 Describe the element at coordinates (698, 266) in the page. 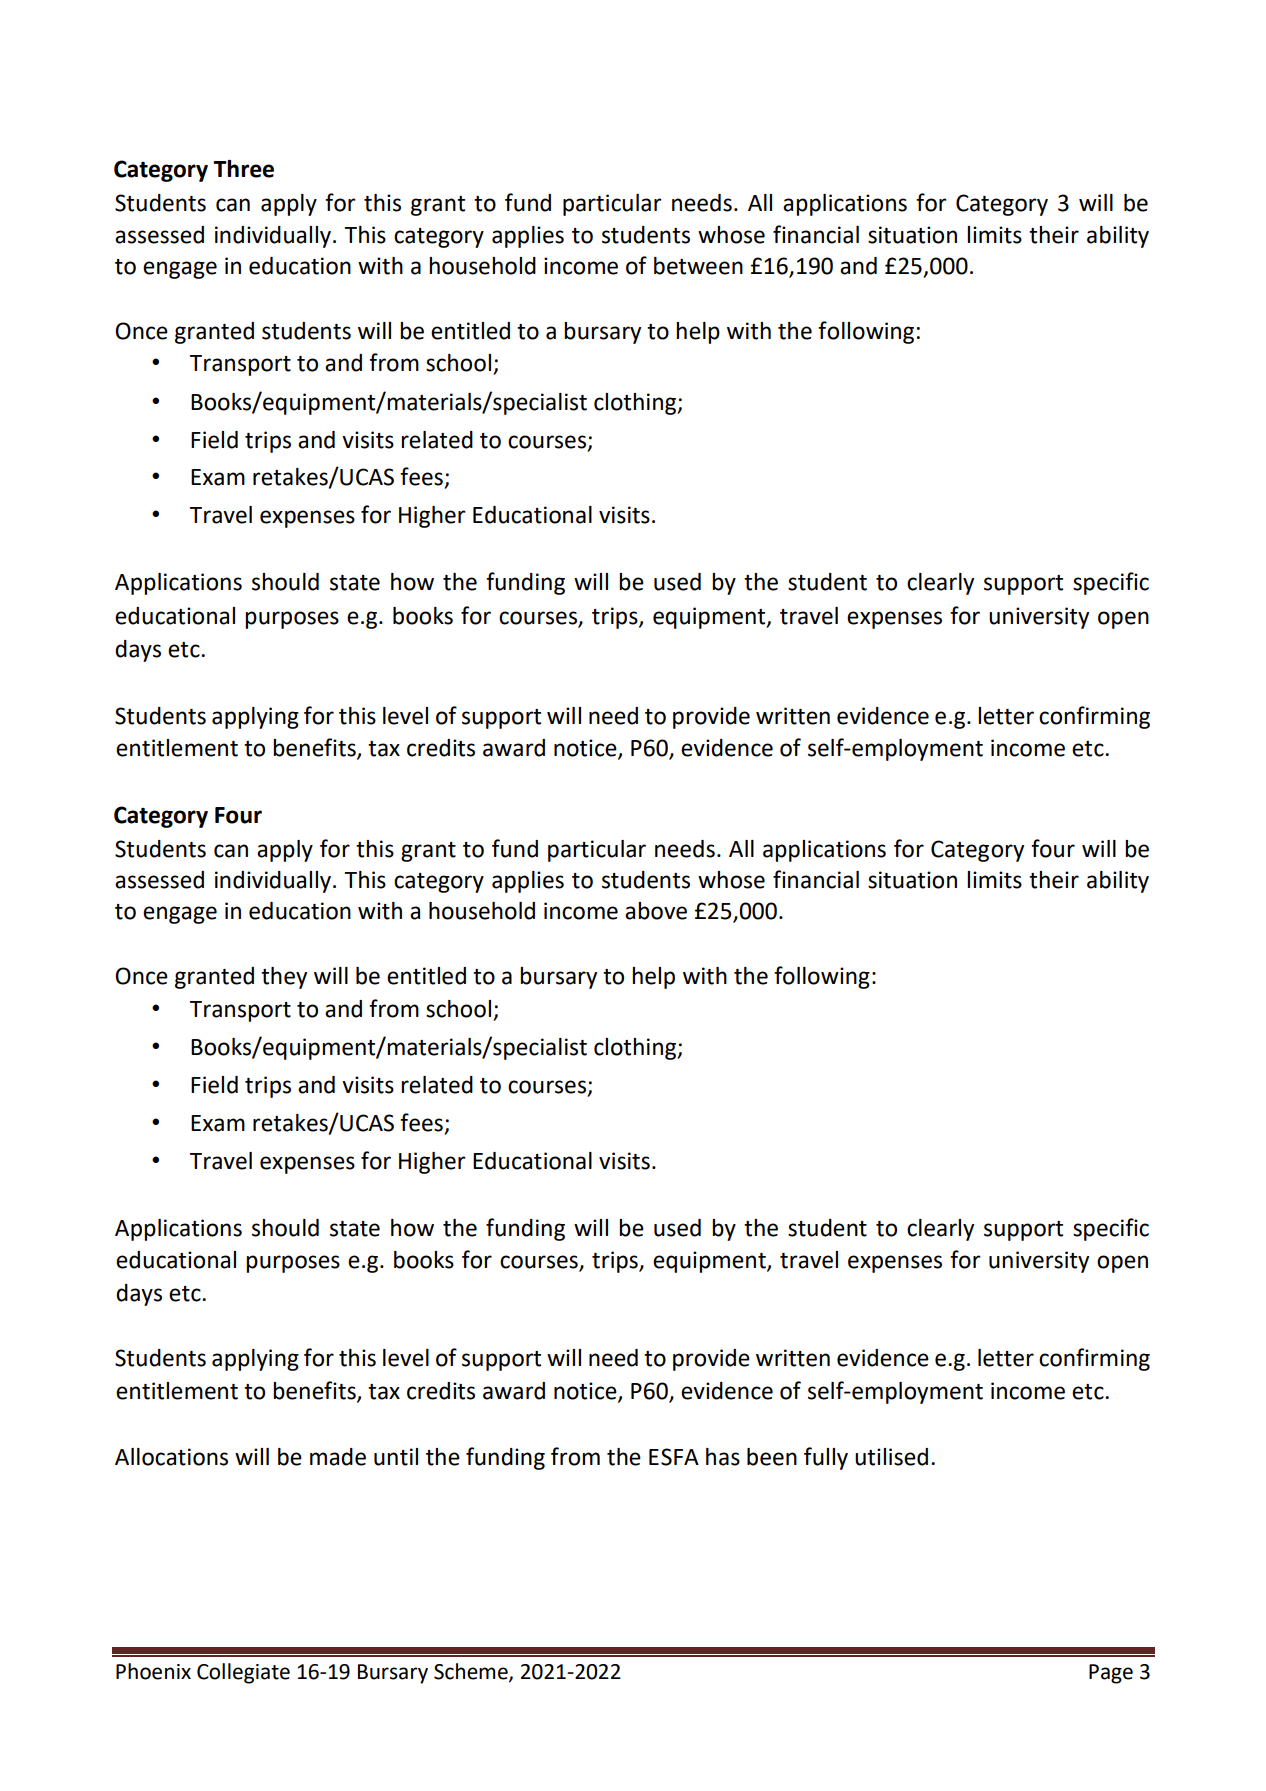

I see `between` at that location.
